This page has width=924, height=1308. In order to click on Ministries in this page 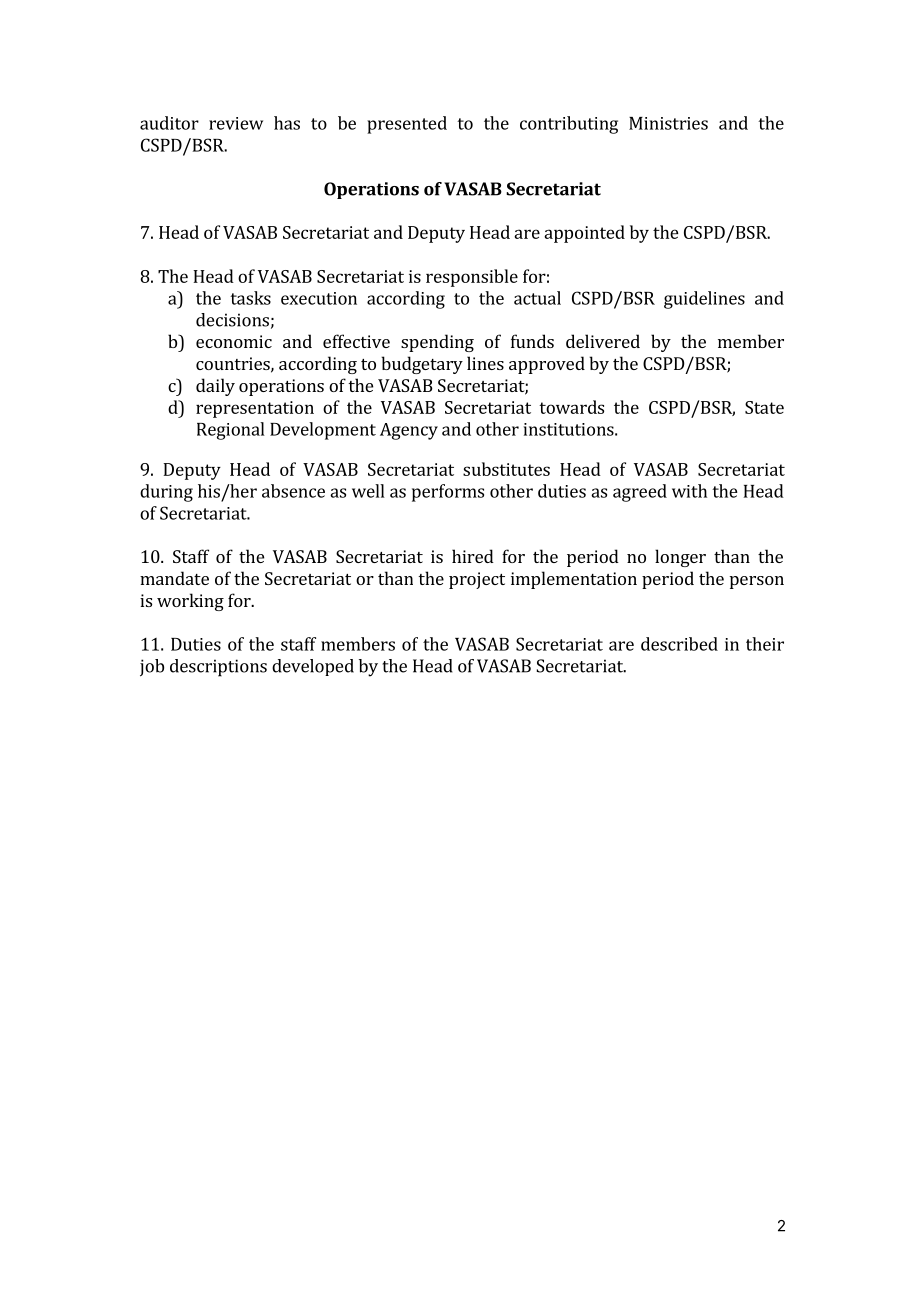, I will do `click(668, 123)`.
